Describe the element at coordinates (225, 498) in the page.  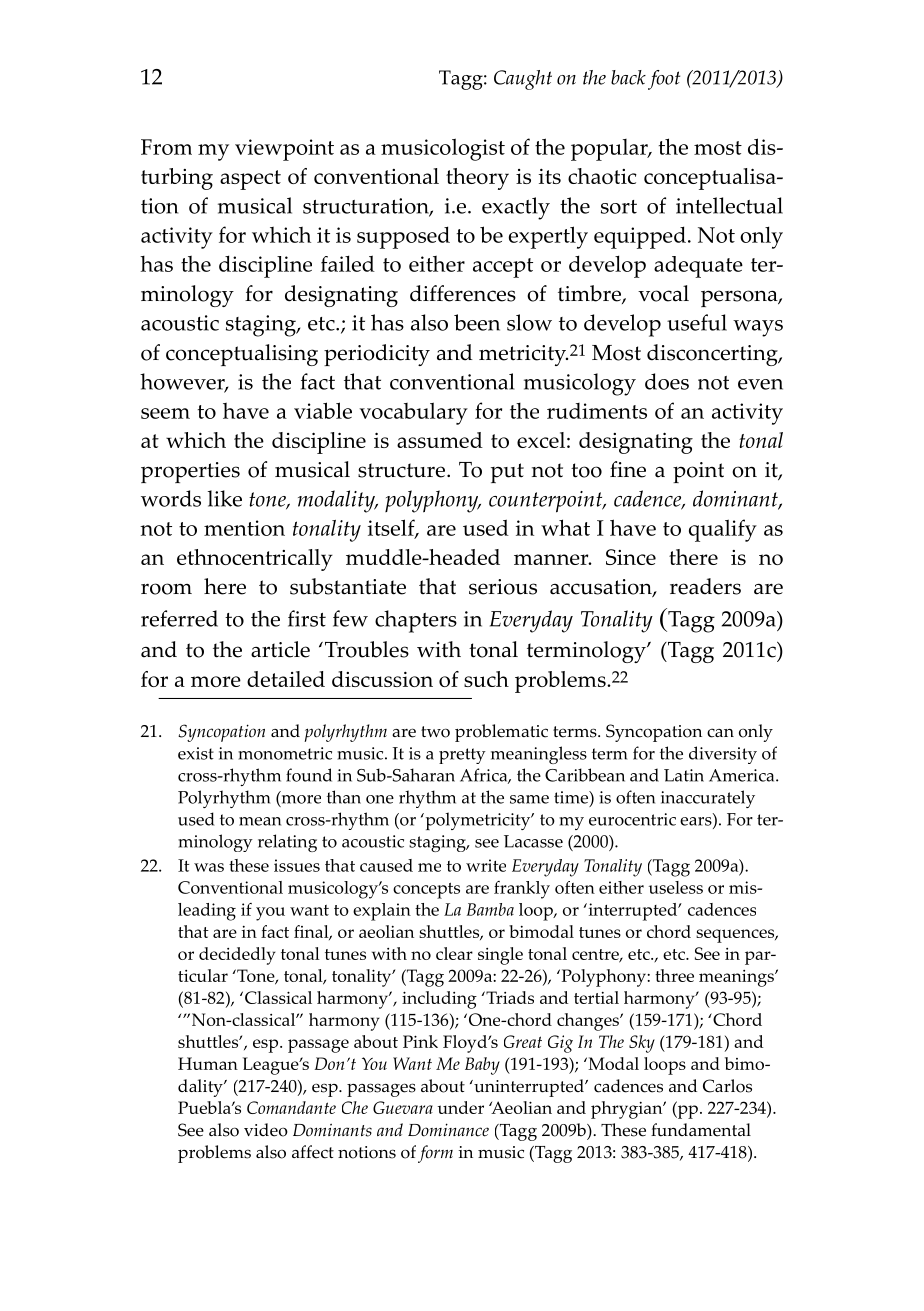
I see `like` at that location.
